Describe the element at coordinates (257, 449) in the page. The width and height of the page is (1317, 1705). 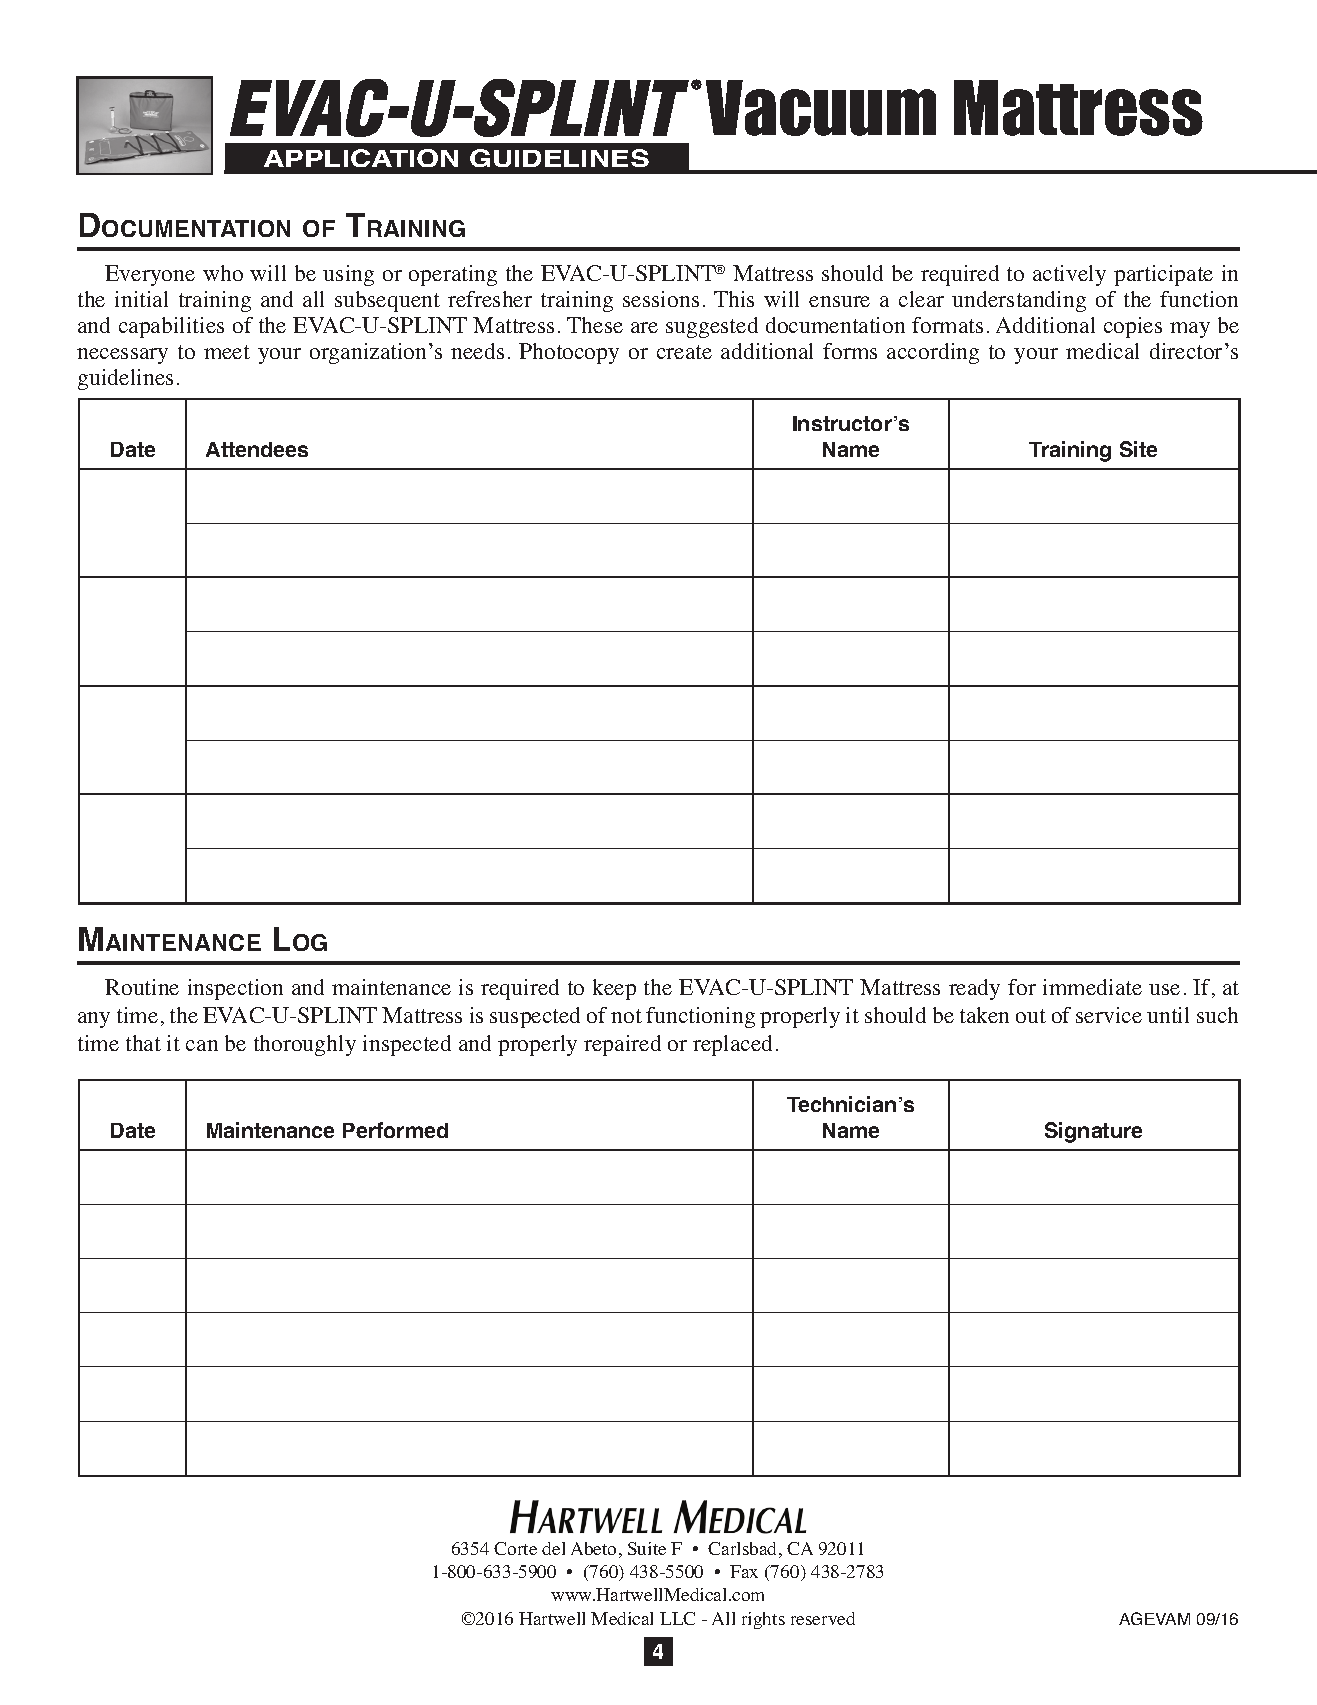
I see `Attendees` at that location.
